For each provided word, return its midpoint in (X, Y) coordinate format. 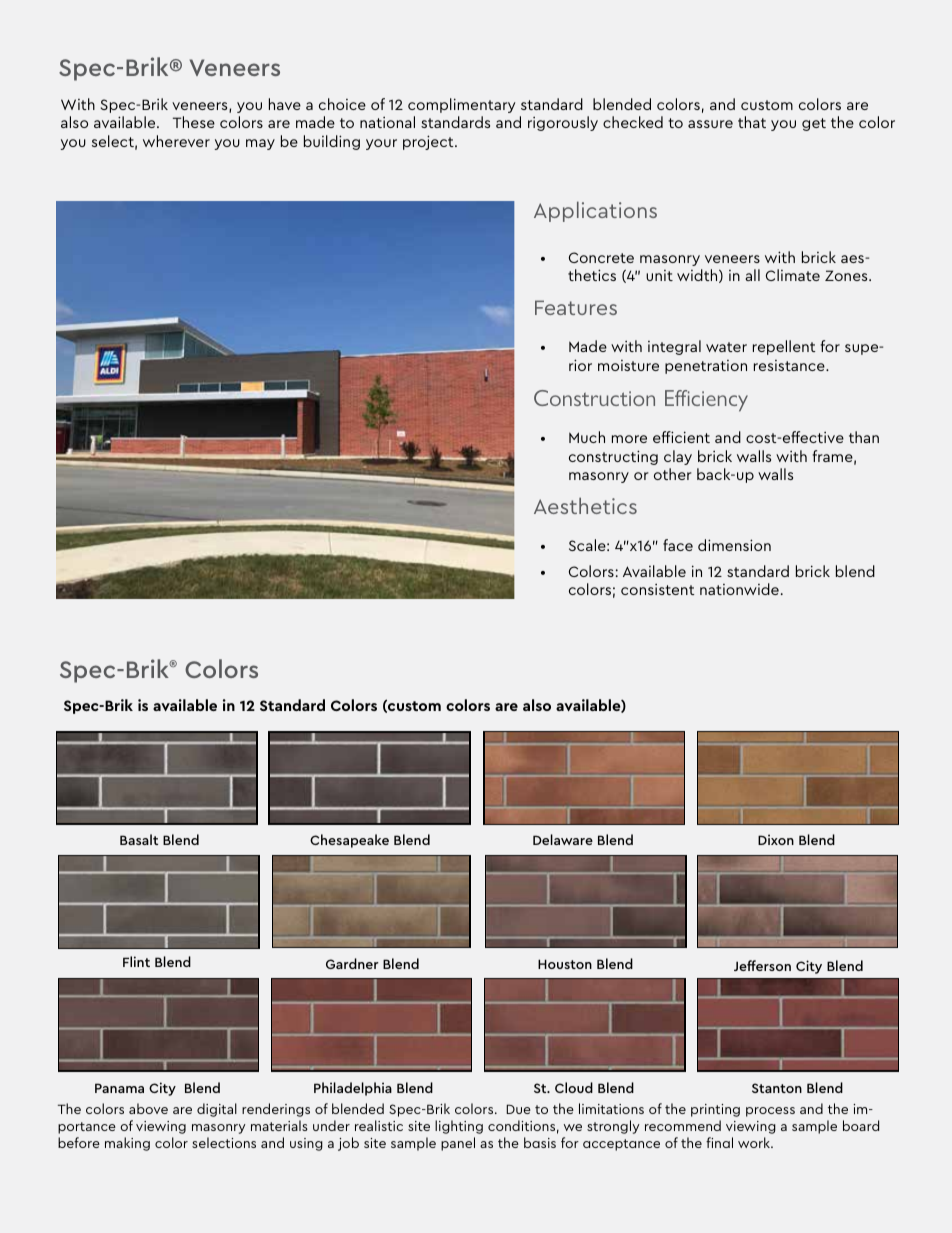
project (429, 142)
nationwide (739, 589)
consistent (658, 589)
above (148, 1108)
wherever (176, 141)
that (752, 122)
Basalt (139, 839)
